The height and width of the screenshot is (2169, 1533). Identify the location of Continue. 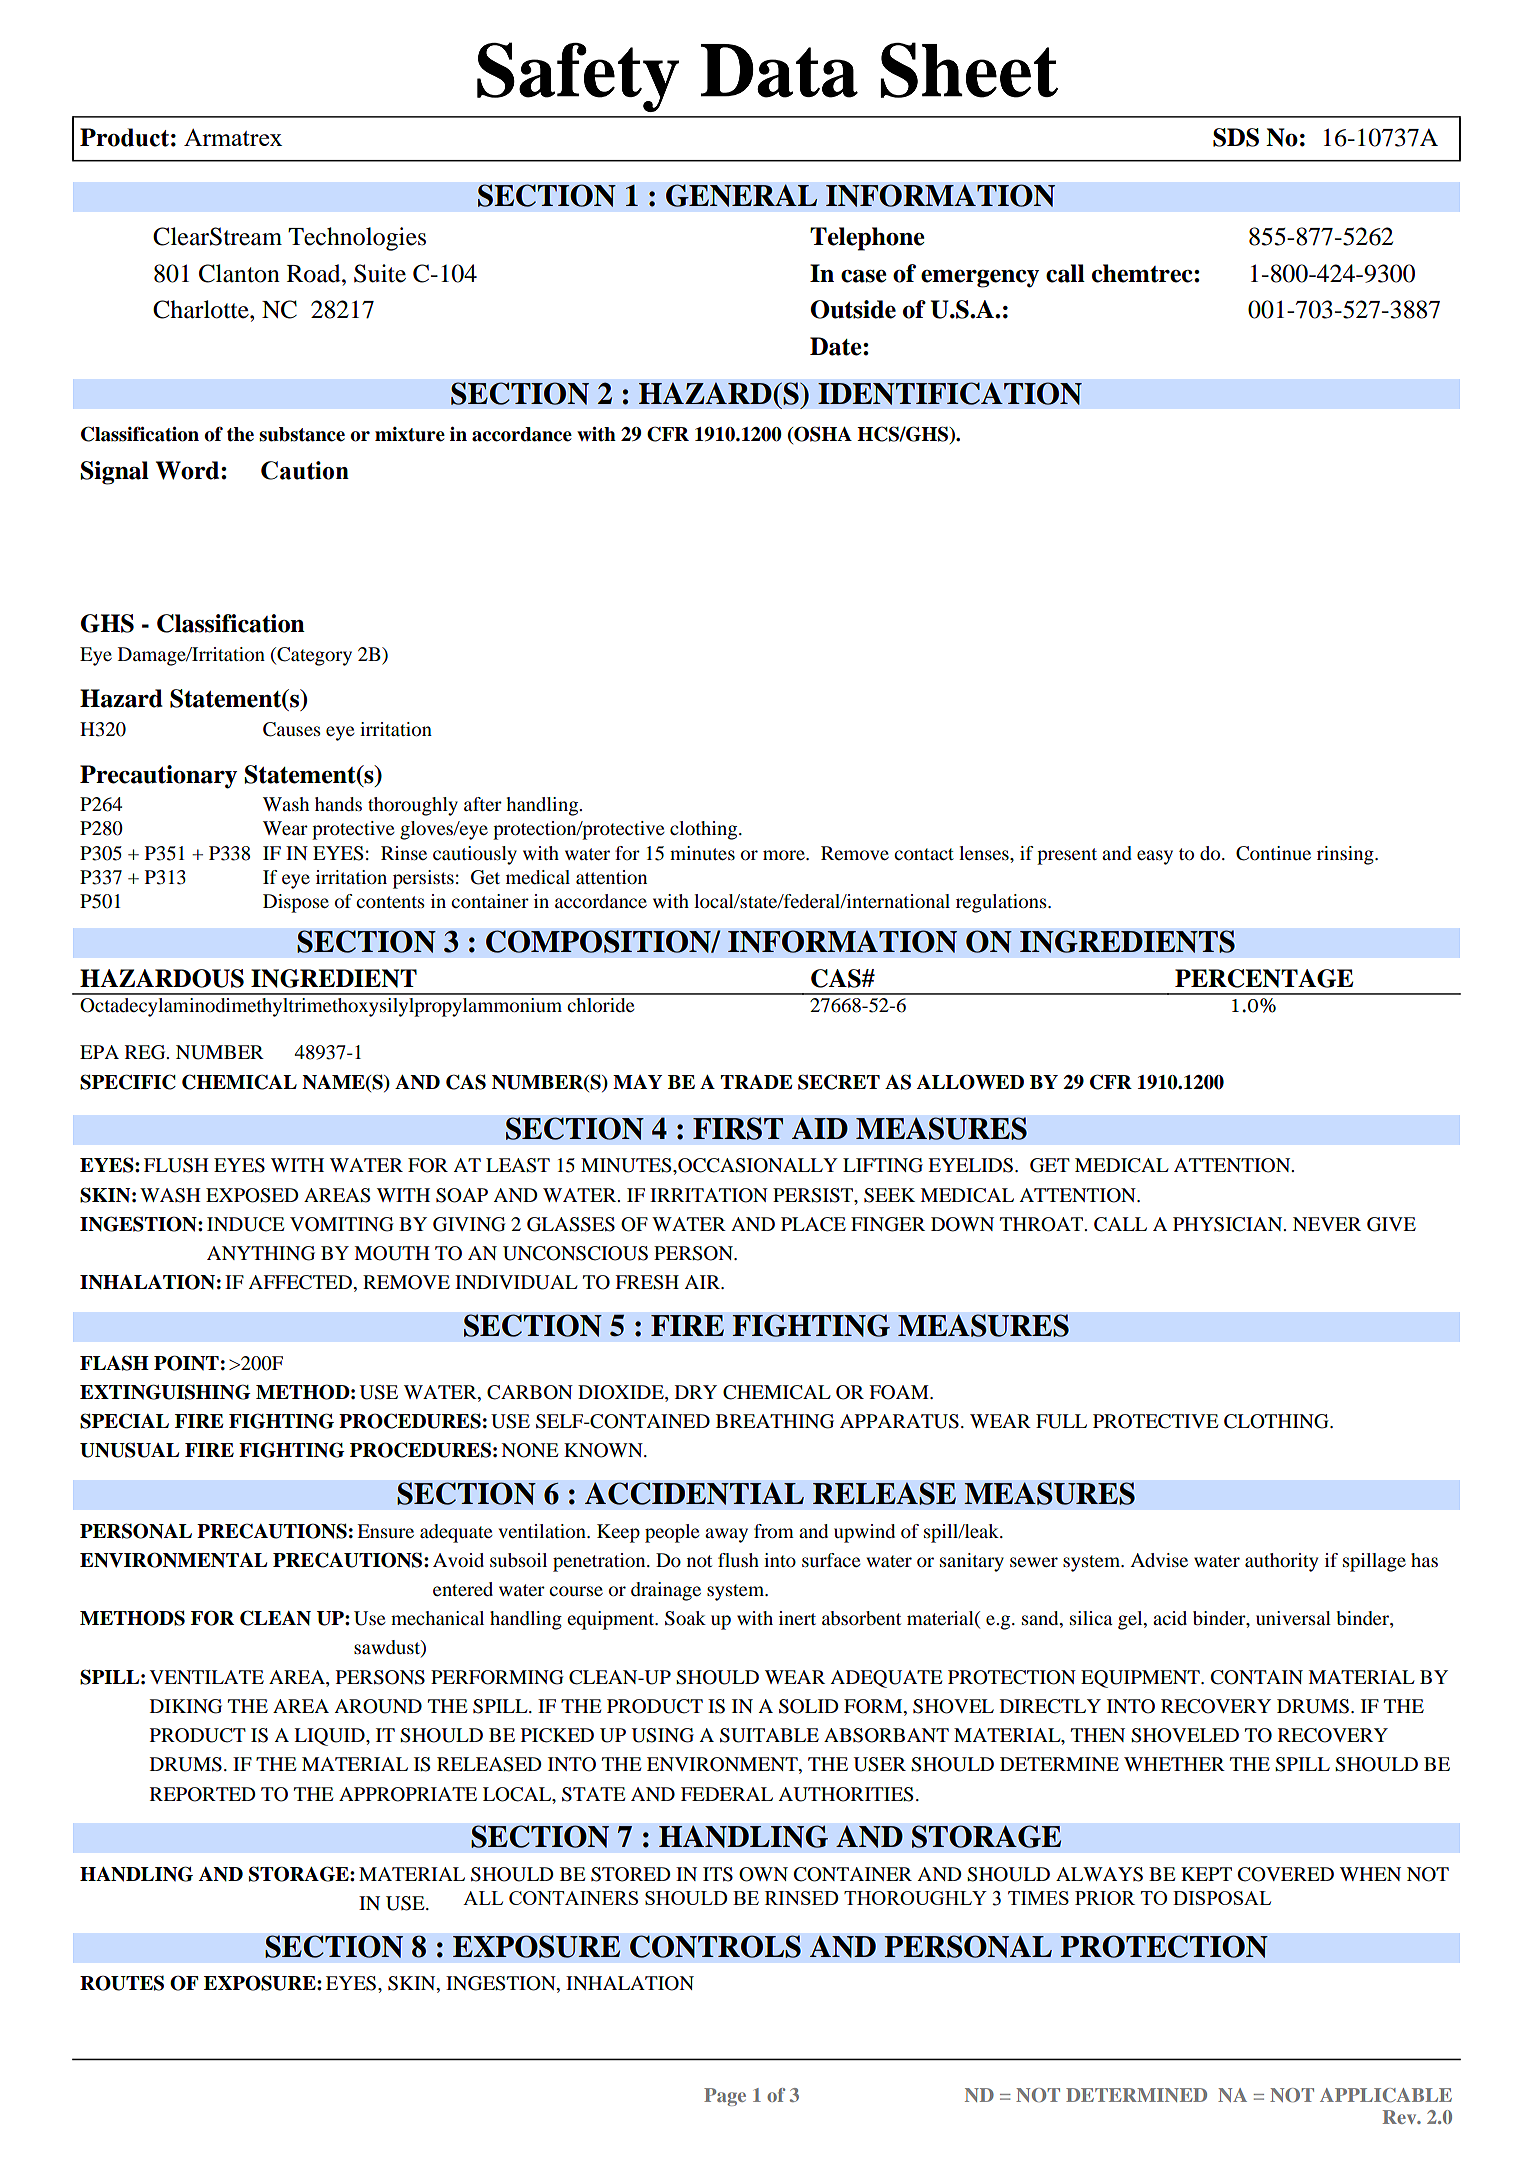
(1273, 853).
